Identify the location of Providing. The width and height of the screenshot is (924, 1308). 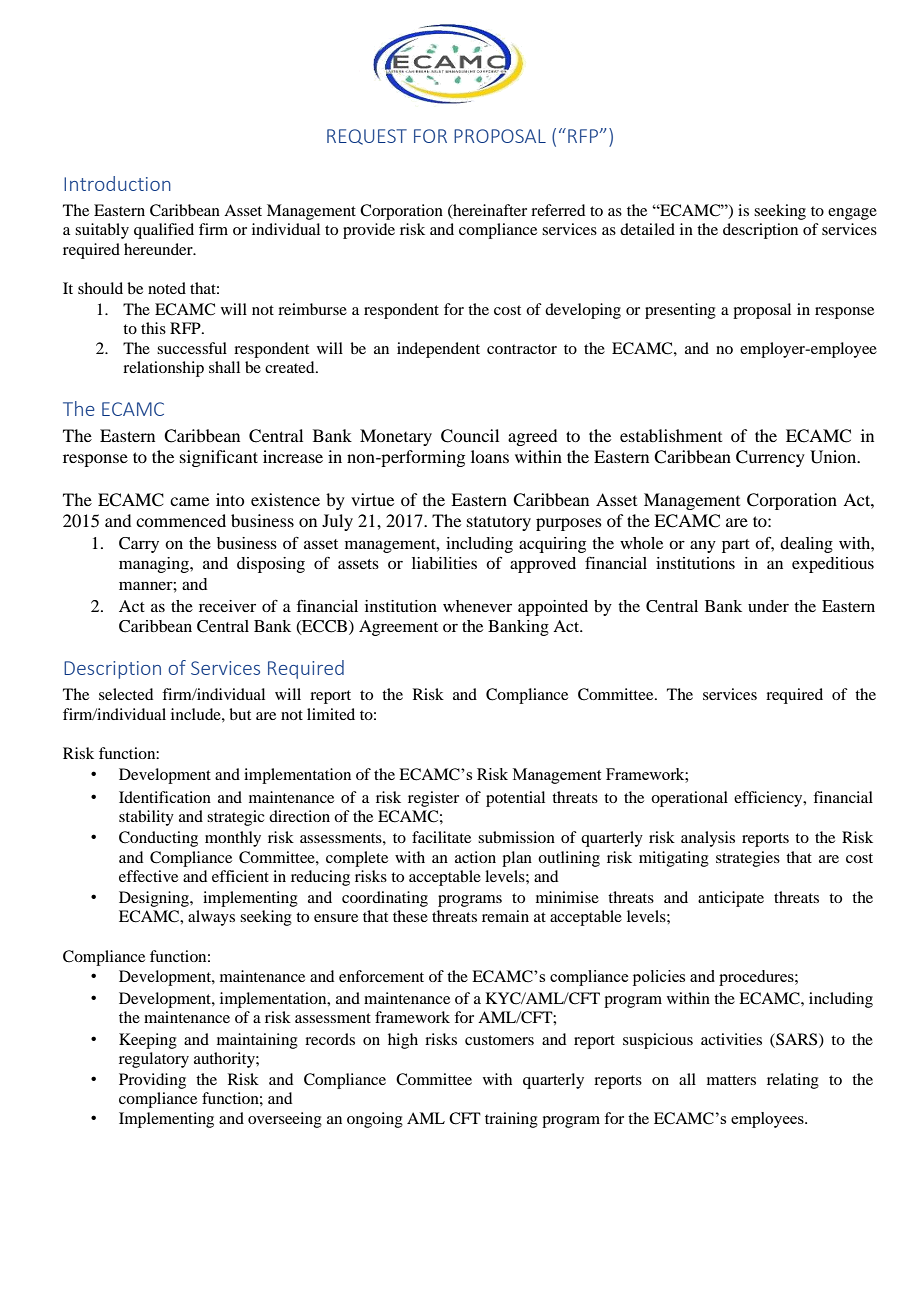
(152, 1081).
